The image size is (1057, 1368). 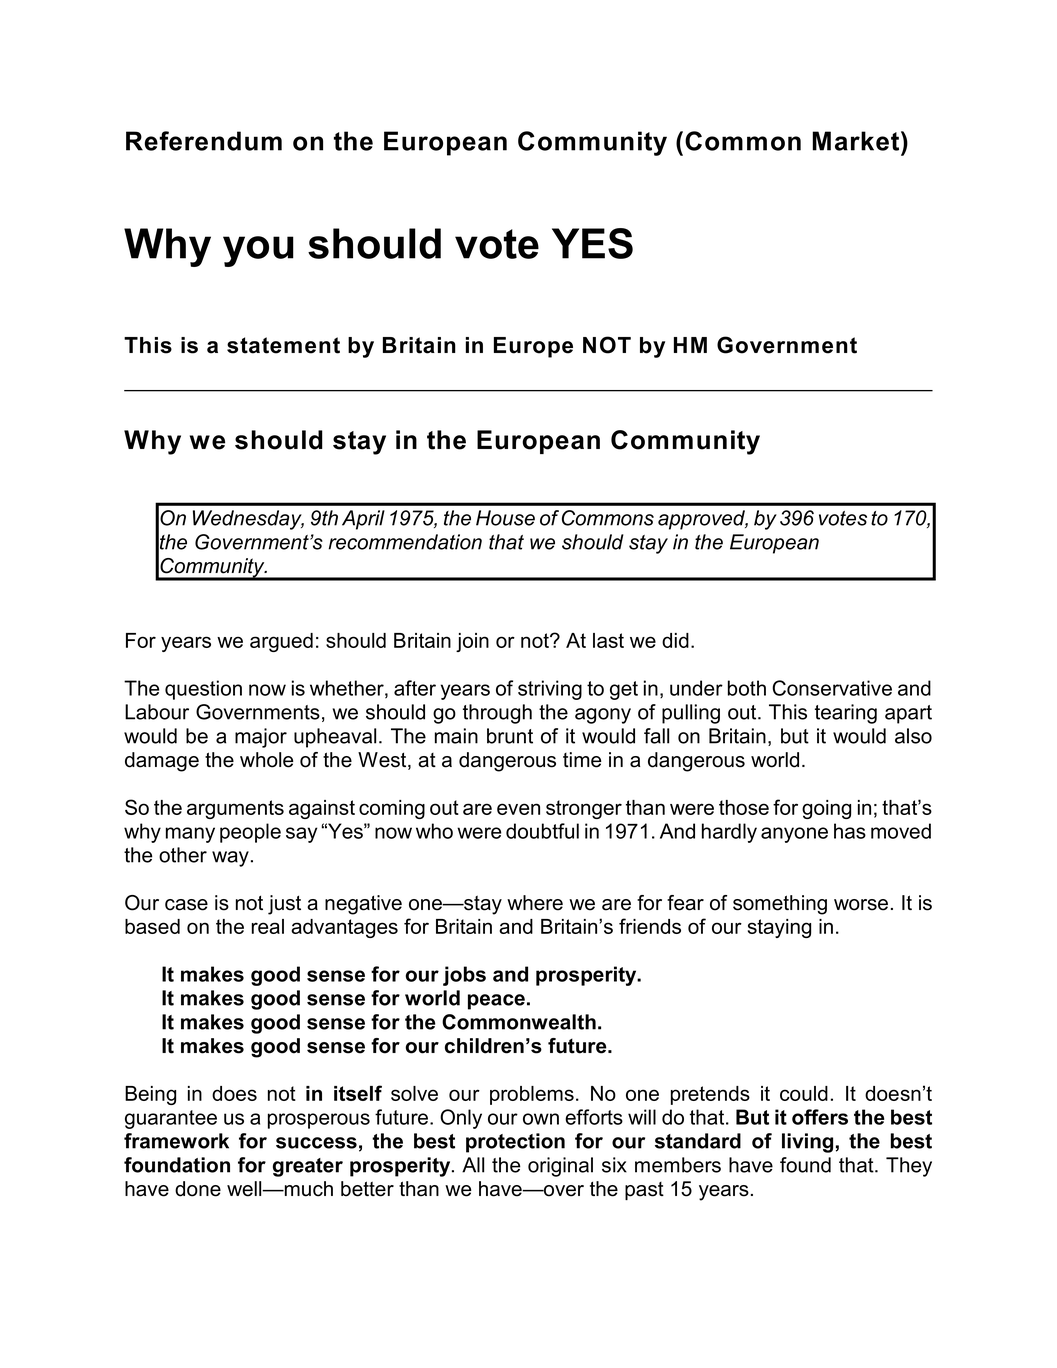 I want to click on striving, so click(x=550, y=690).
